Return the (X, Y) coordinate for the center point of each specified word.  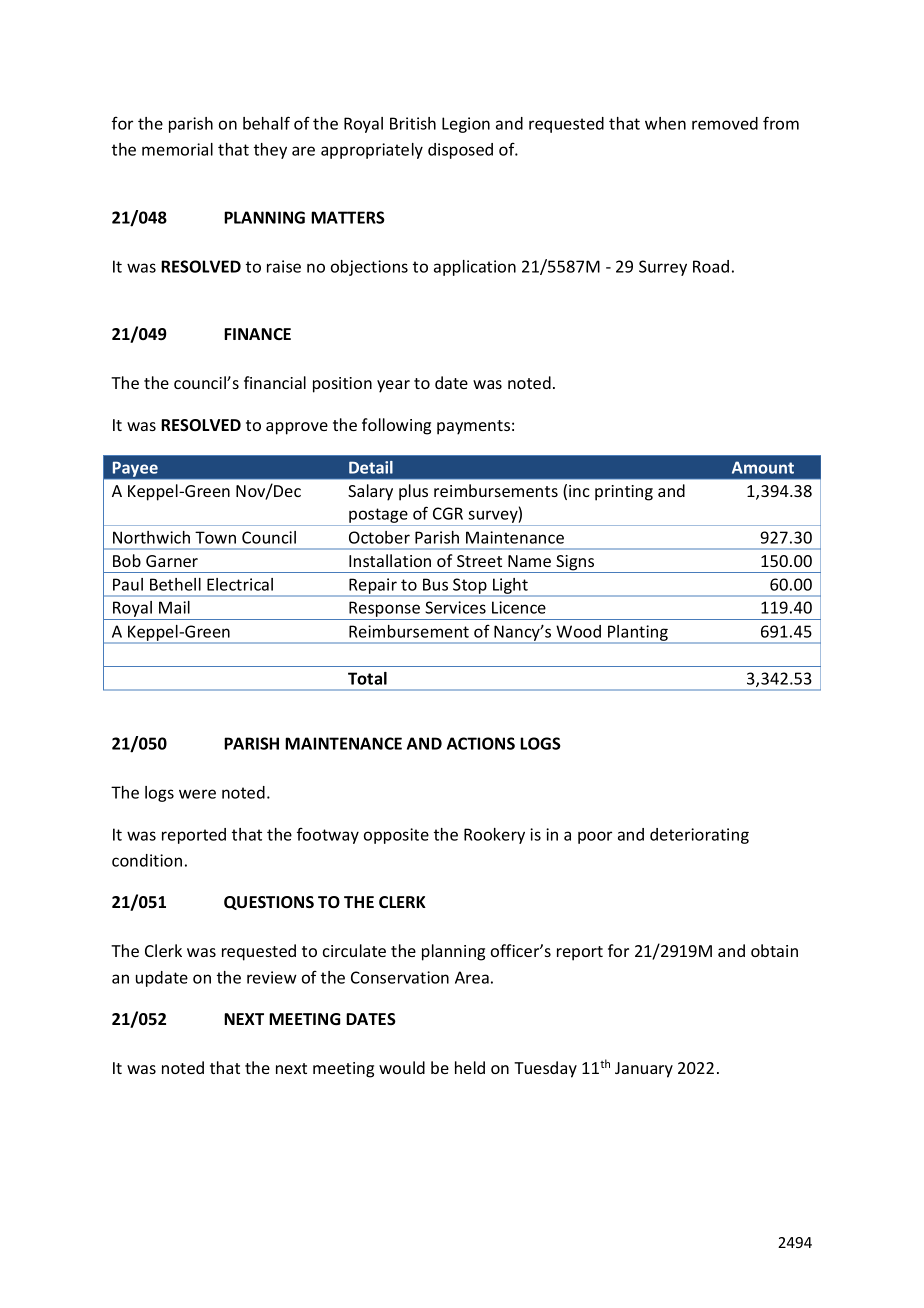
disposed (460, 151)
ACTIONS (481, 743)
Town (215, 537)
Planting (638, 634)
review (272, 977)
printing (624, 493)
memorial (177, 149)
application (475, 268)
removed (725, 123)
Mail (174, 607)
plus (413, 492)
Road (711, 266)
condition (147, 860)
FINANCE (257, 334)
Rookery (494, 836)
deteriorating (699, 836)
